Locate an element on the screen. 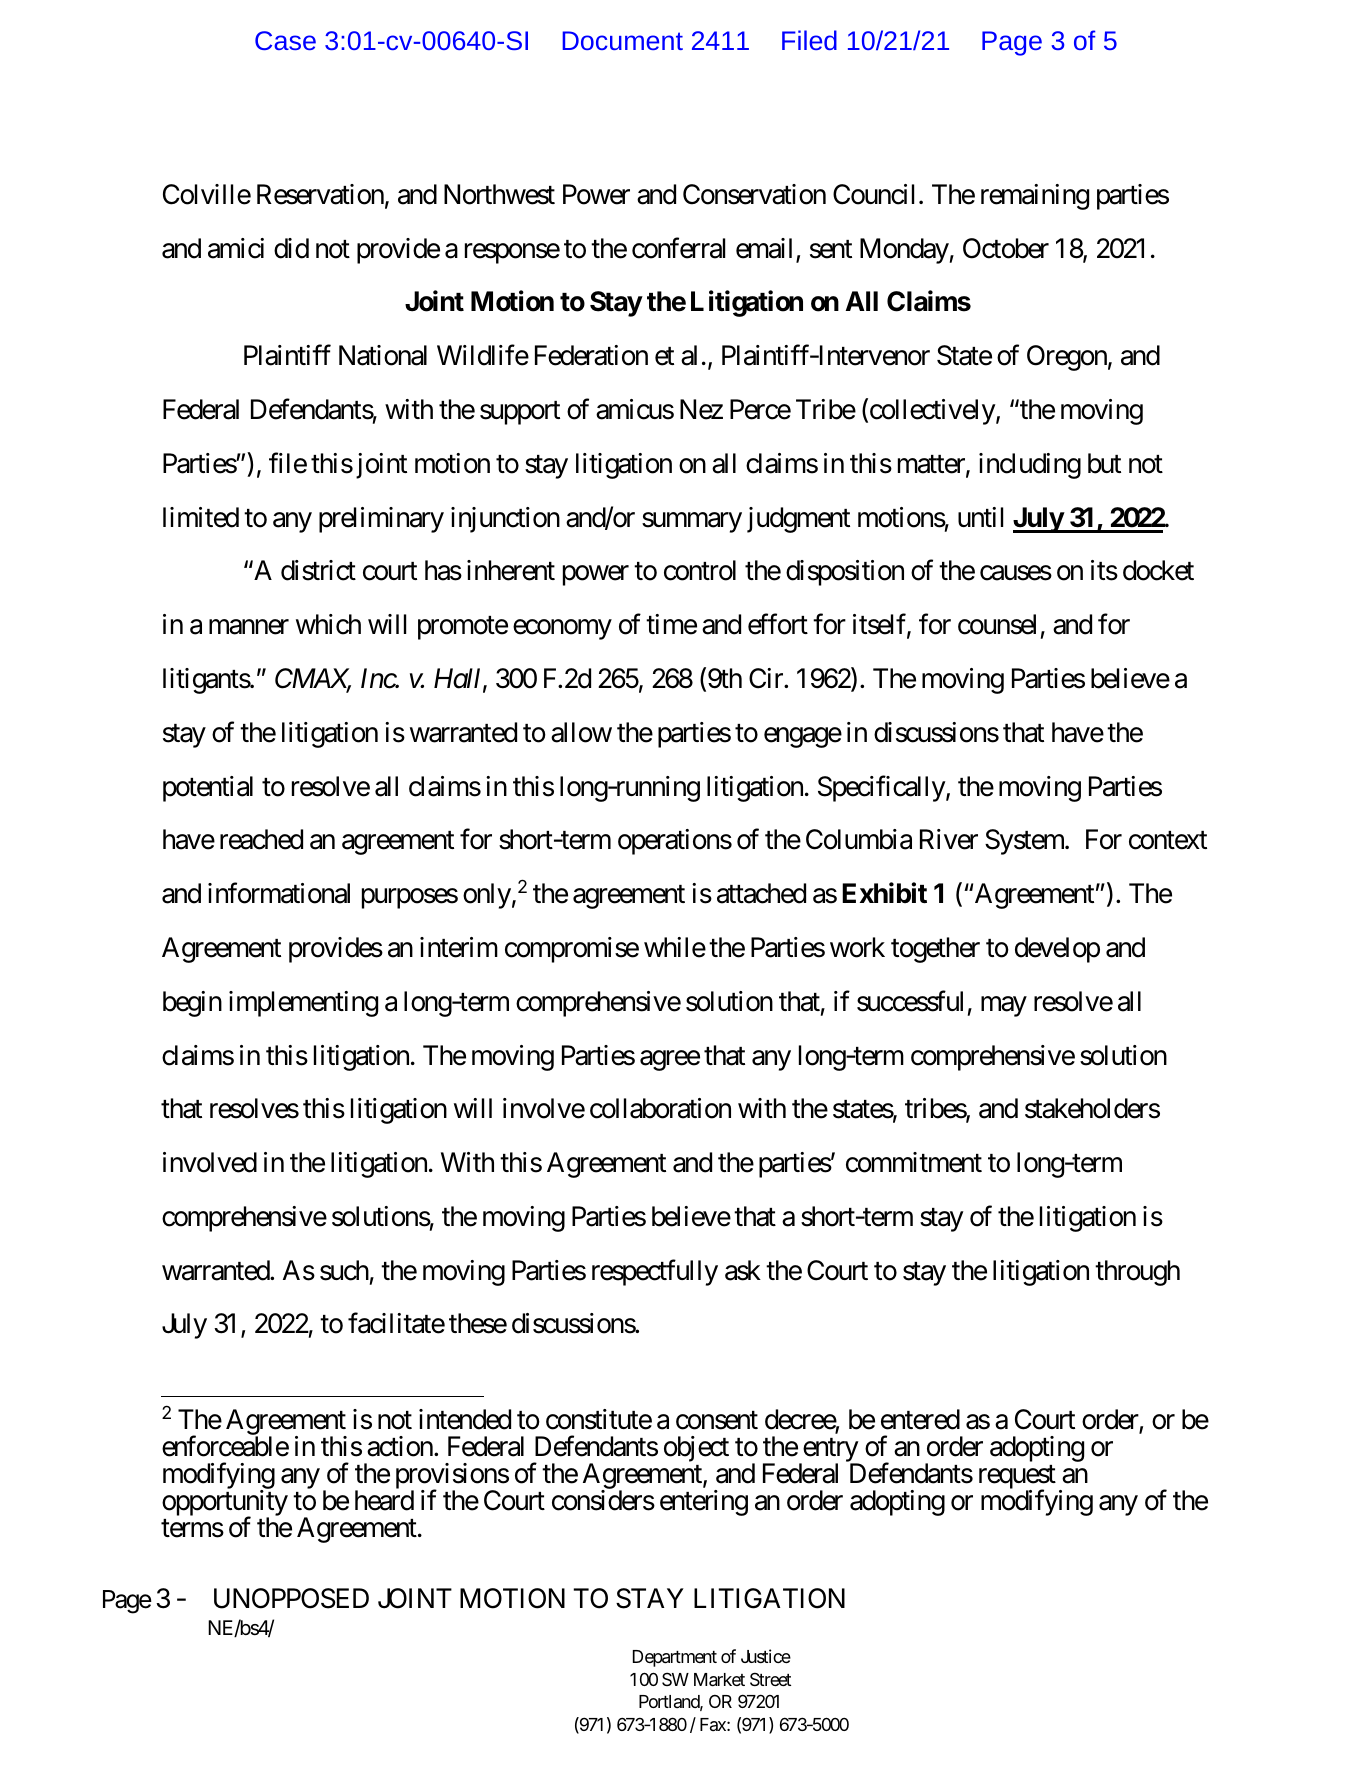 The image size is (1372, 1775). such is located at coordinates (344, 1270).
